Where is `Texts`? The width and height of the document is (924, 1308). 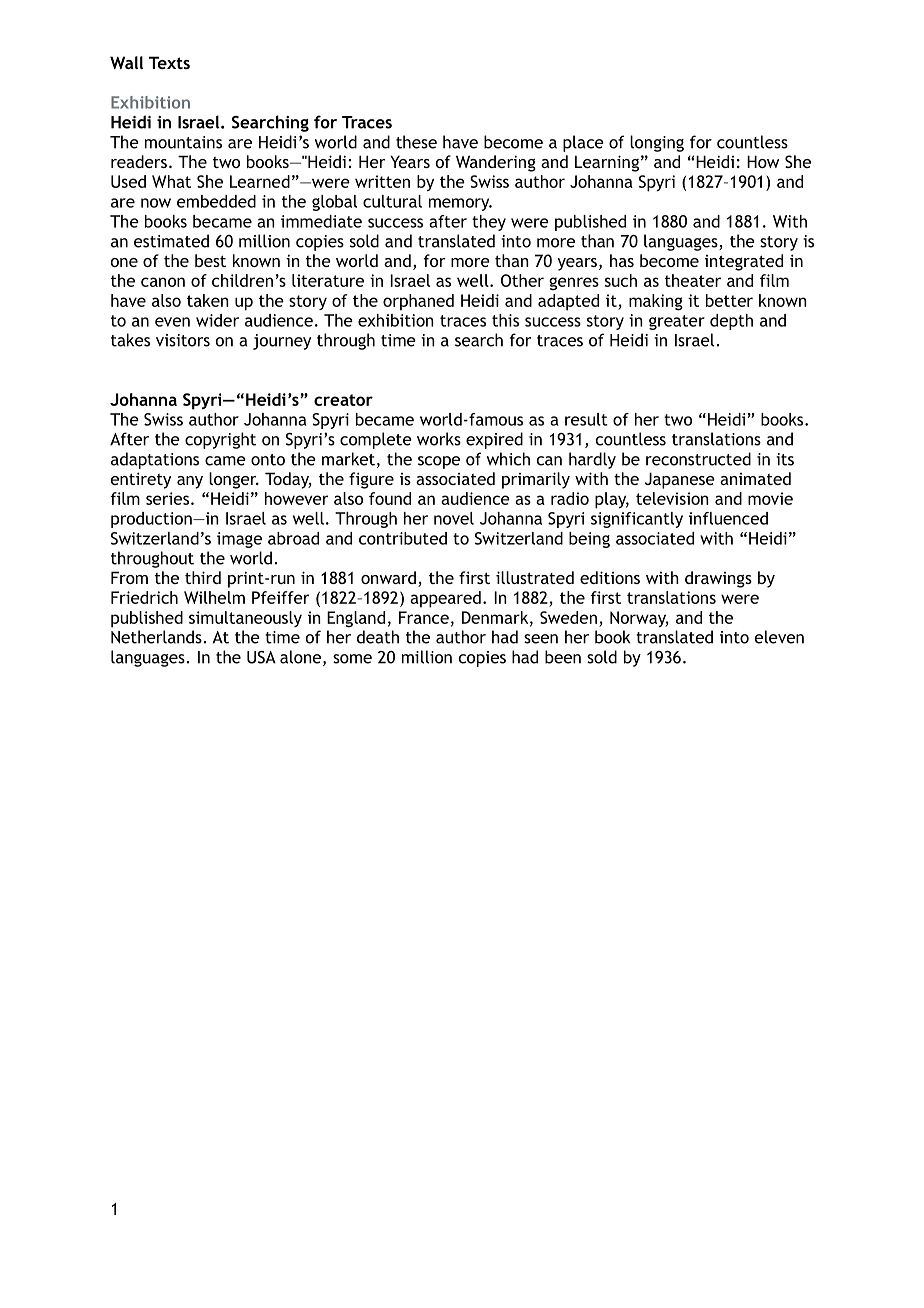
Texts is located at coordinates (169, 62).
